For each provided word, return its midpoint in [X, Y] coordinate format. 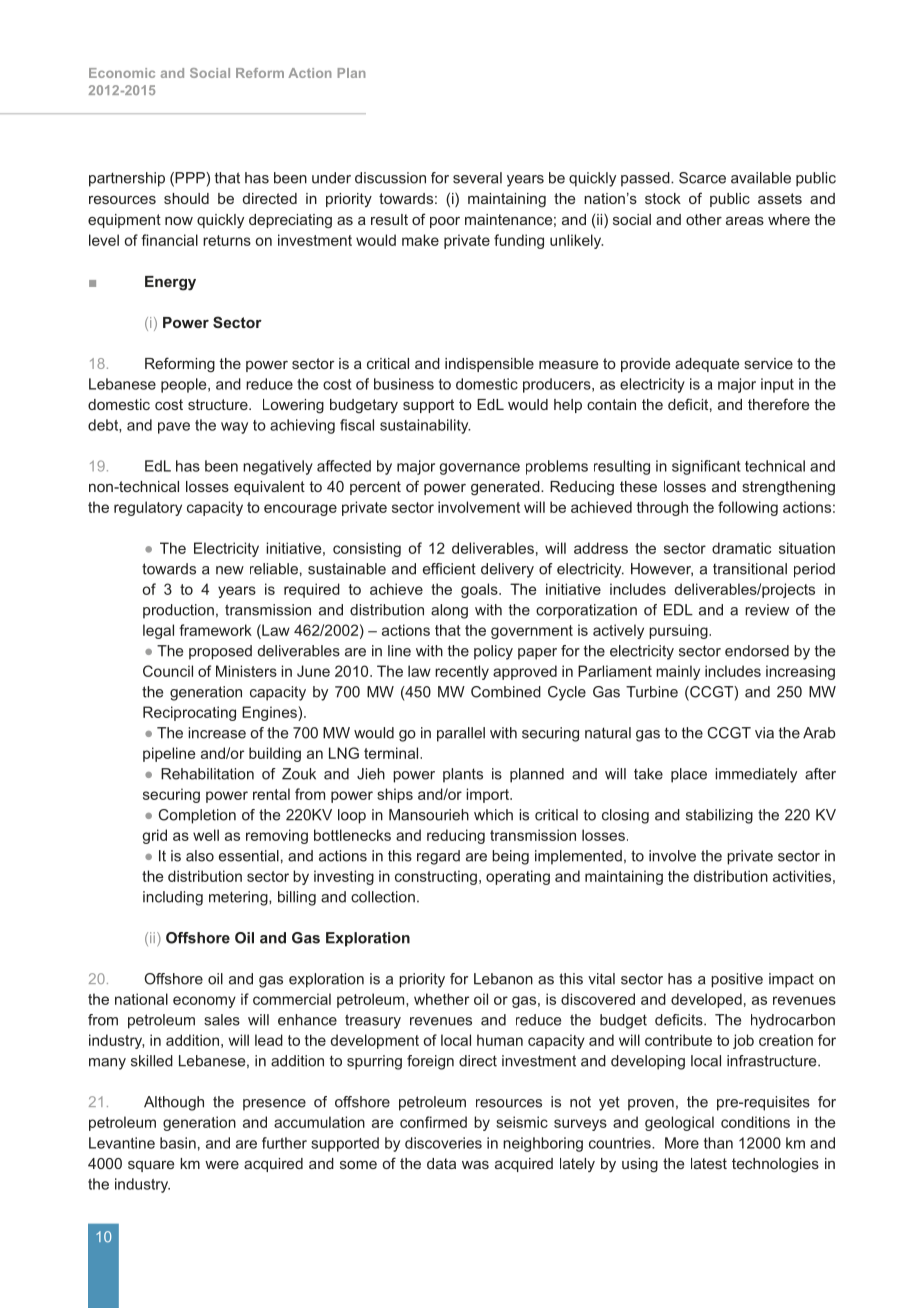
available [761, 178]
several [477, 178]
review [767, 610]
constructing [436, 877]
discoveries [443, 1143]
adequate [707, 365]
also [200, 856]
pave [174, 428]
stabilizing [719, 816]
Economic [122, 73]
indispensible [489, 365]
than [718, 1143]
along [449, 611]
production [178, 611]
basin [178, 1143]
